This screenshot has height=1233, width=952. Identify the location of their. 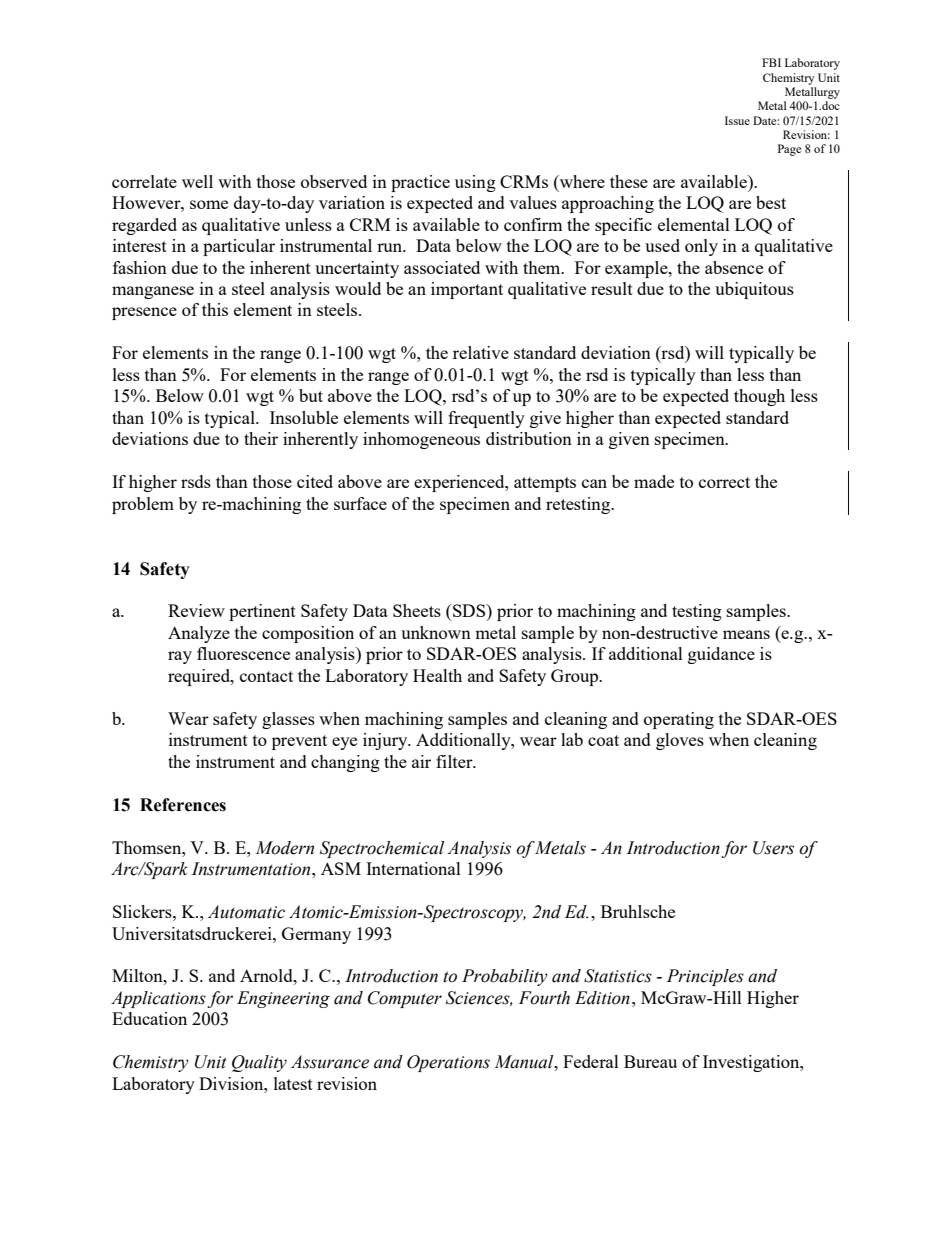
(261, 438).
